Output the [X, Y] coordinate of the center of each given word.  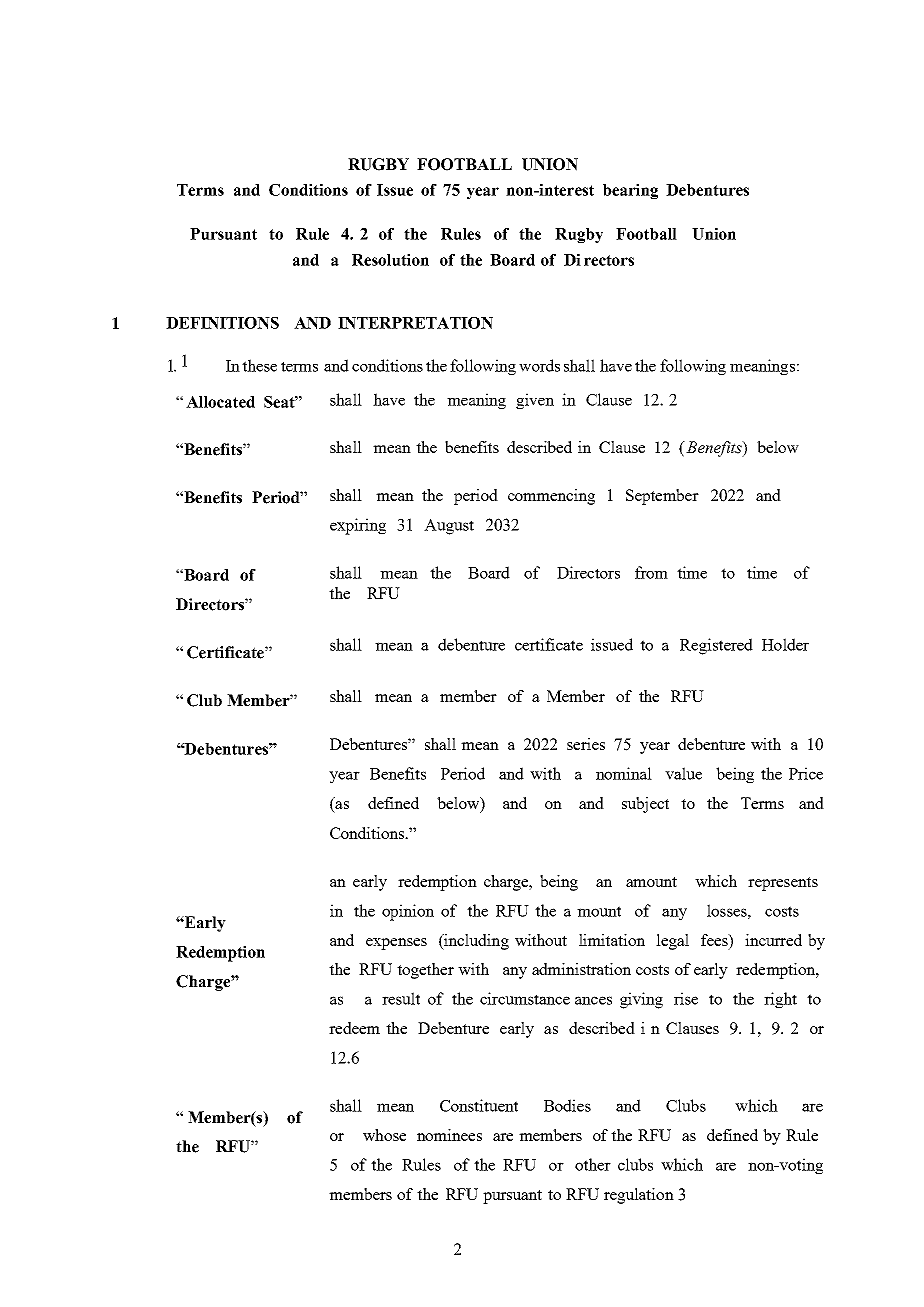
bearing [630, 191]
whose [384, 1135]
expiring [358, 526]
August [449, 527]
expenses [396, 944]
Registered [716, 646]
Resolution [390, 260]
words [539, 365]
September [662, 497]
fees [715, 940]
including [475, 942]
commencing [551, 497]
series [586, 744]
